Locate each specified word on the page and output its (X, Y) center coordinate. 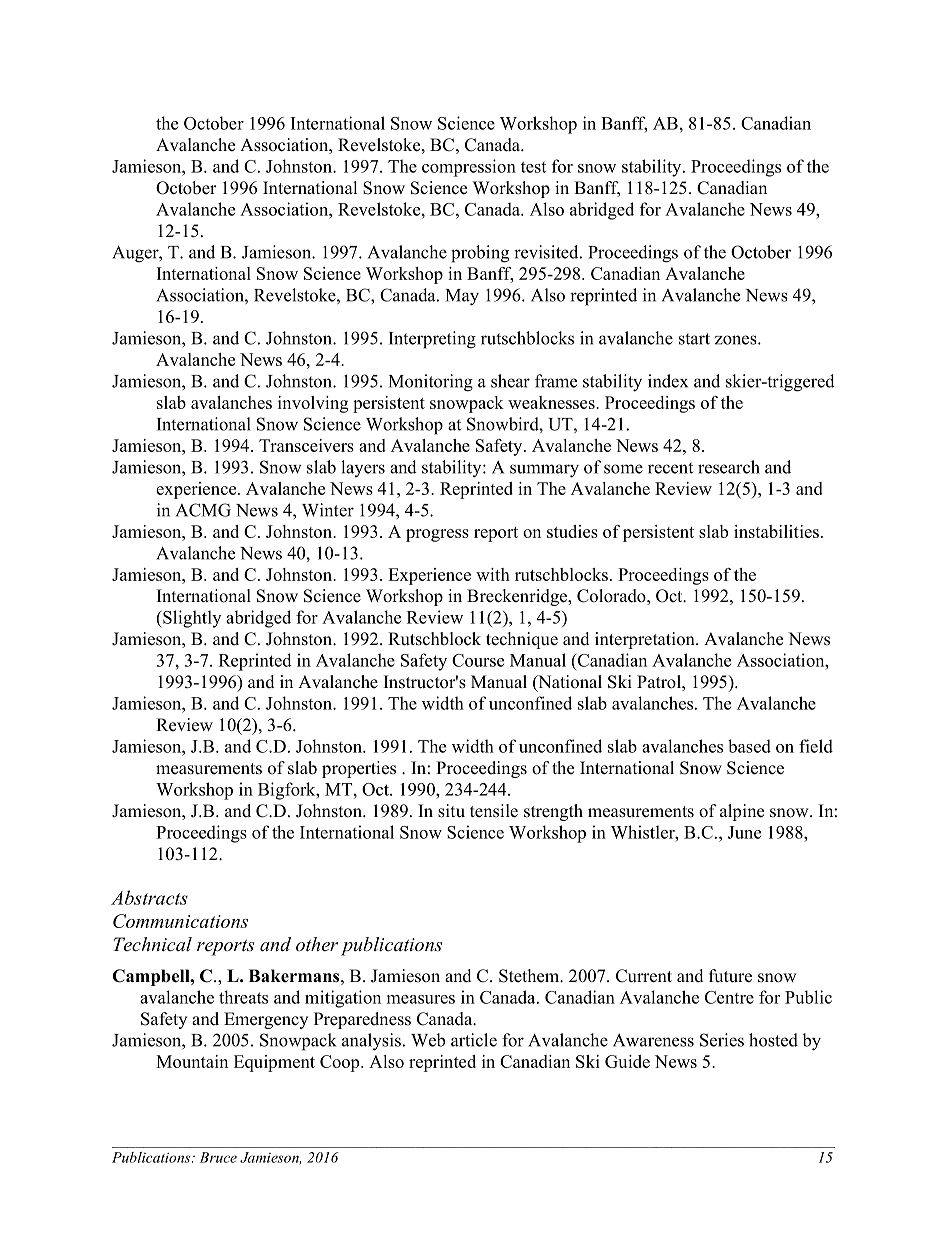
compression (469, 168)
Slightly (192, 619)
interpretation (646, 640)
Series (722, 1040)
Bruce (218, 1157)
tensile (494, 811)
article (474, 1040)
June (744, 832)
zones (737, 340)
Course (478, 660)
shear (510, 381)
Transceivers (306, 445)
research (729, 467)
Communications (180, 921)
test (533, 167)
